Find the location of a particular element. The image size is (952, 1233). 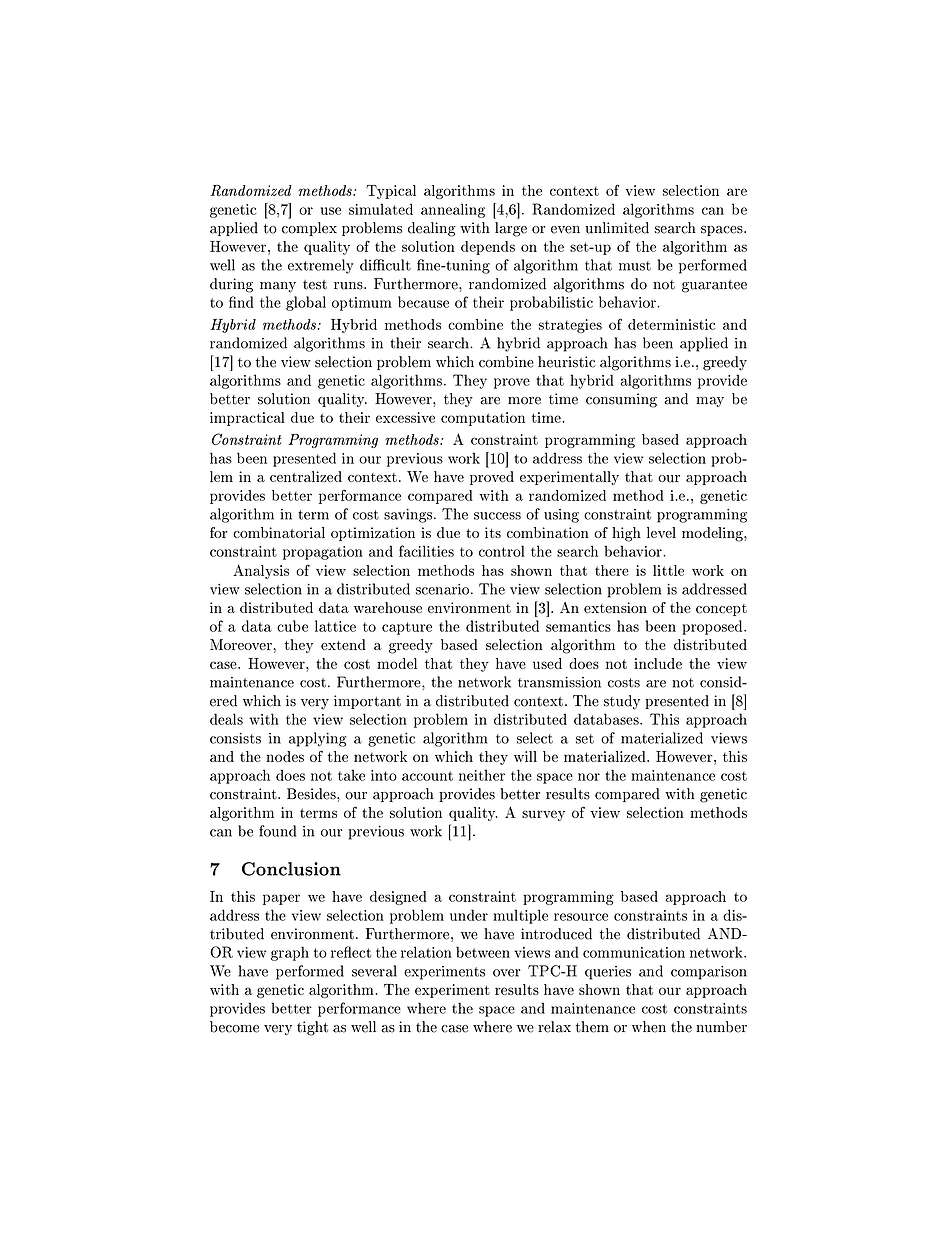

used is located at coordinates (547, 663).
